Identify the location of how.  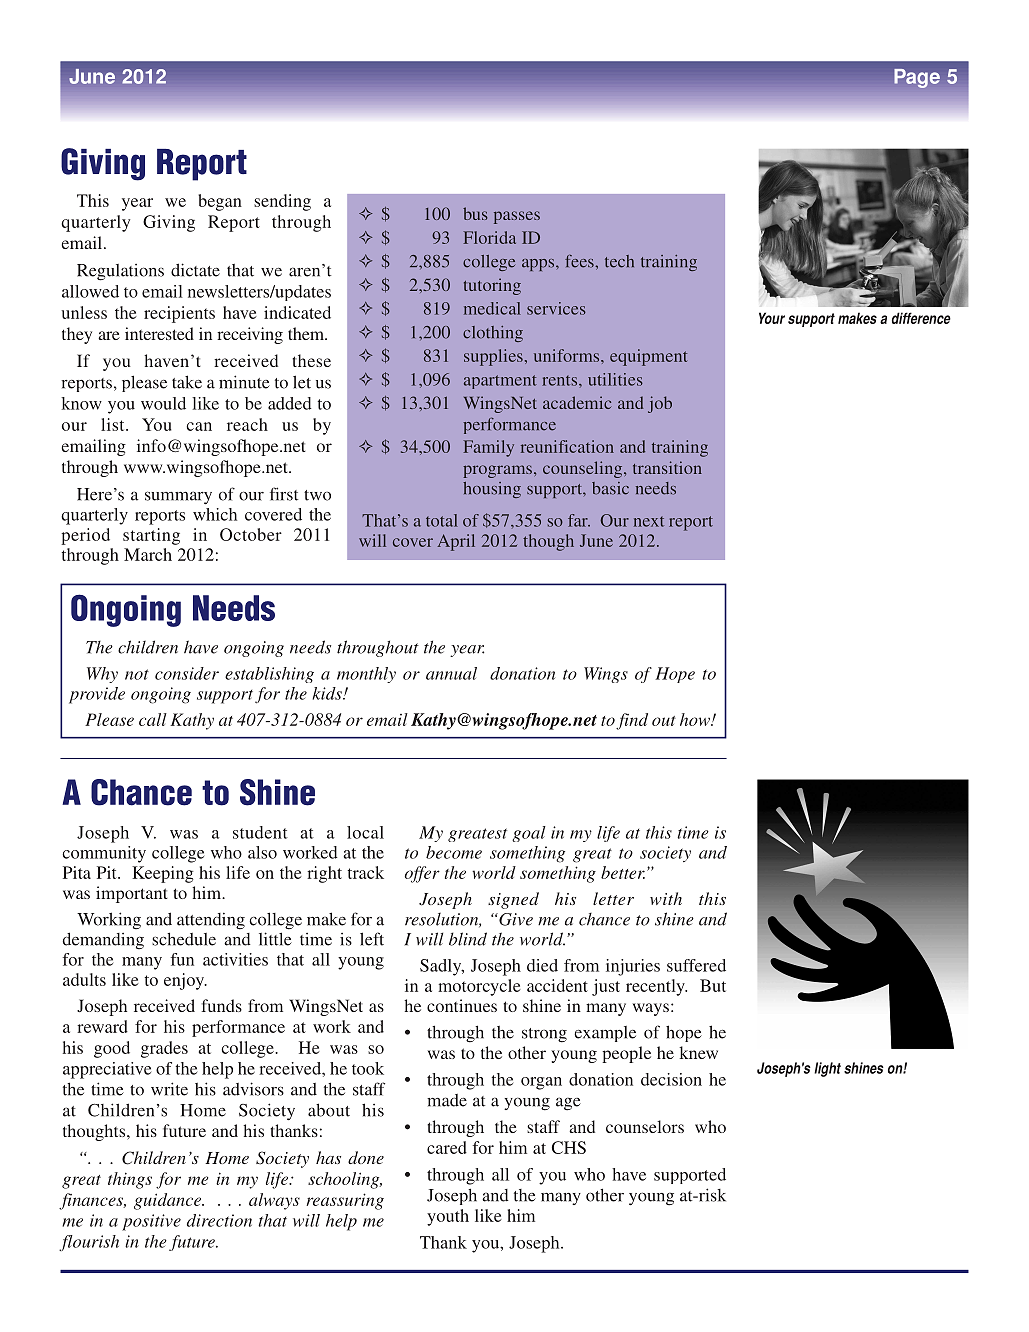
(696, 719).
